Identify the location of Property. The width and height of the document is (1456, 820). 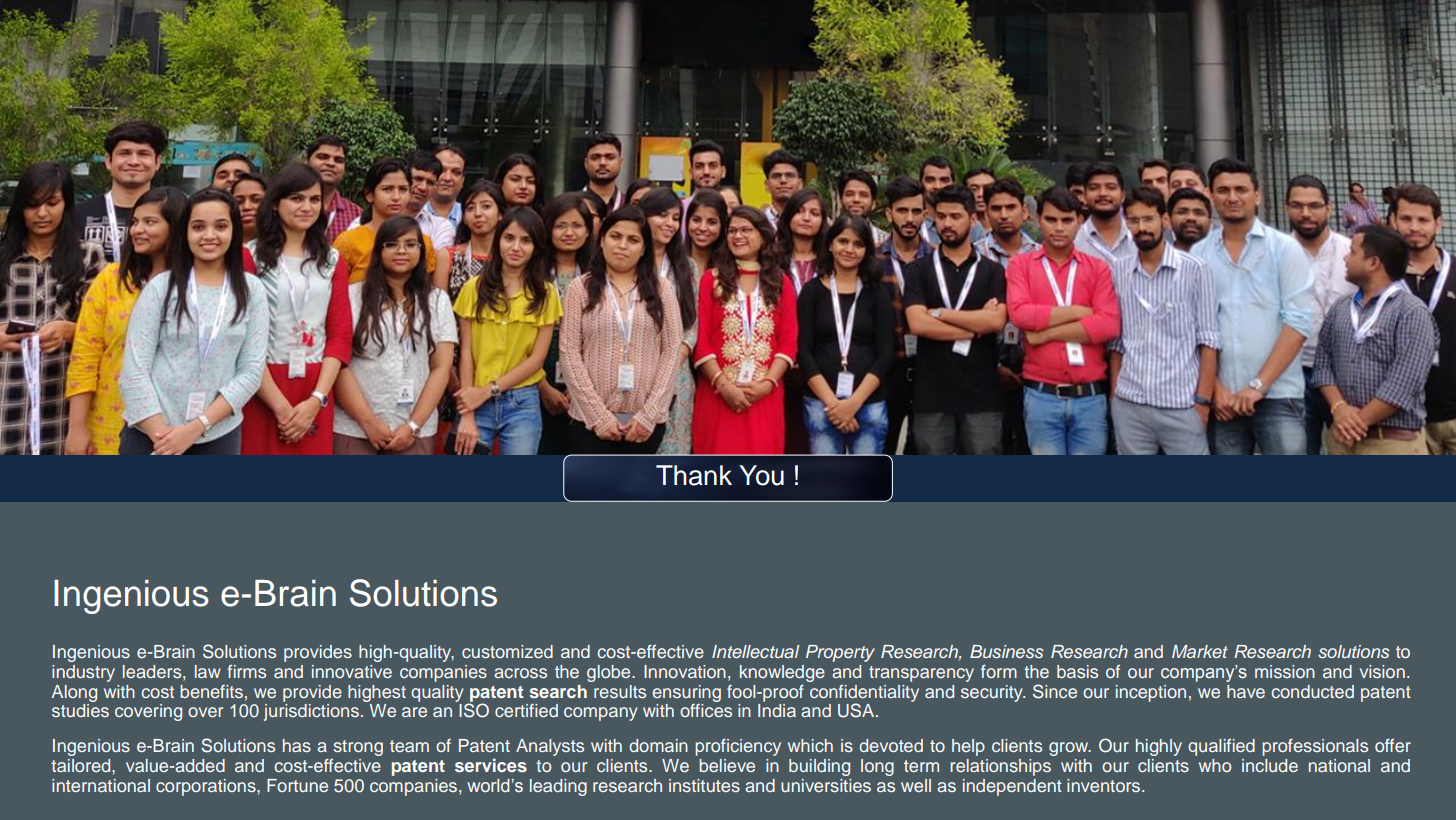
(840, 653).
